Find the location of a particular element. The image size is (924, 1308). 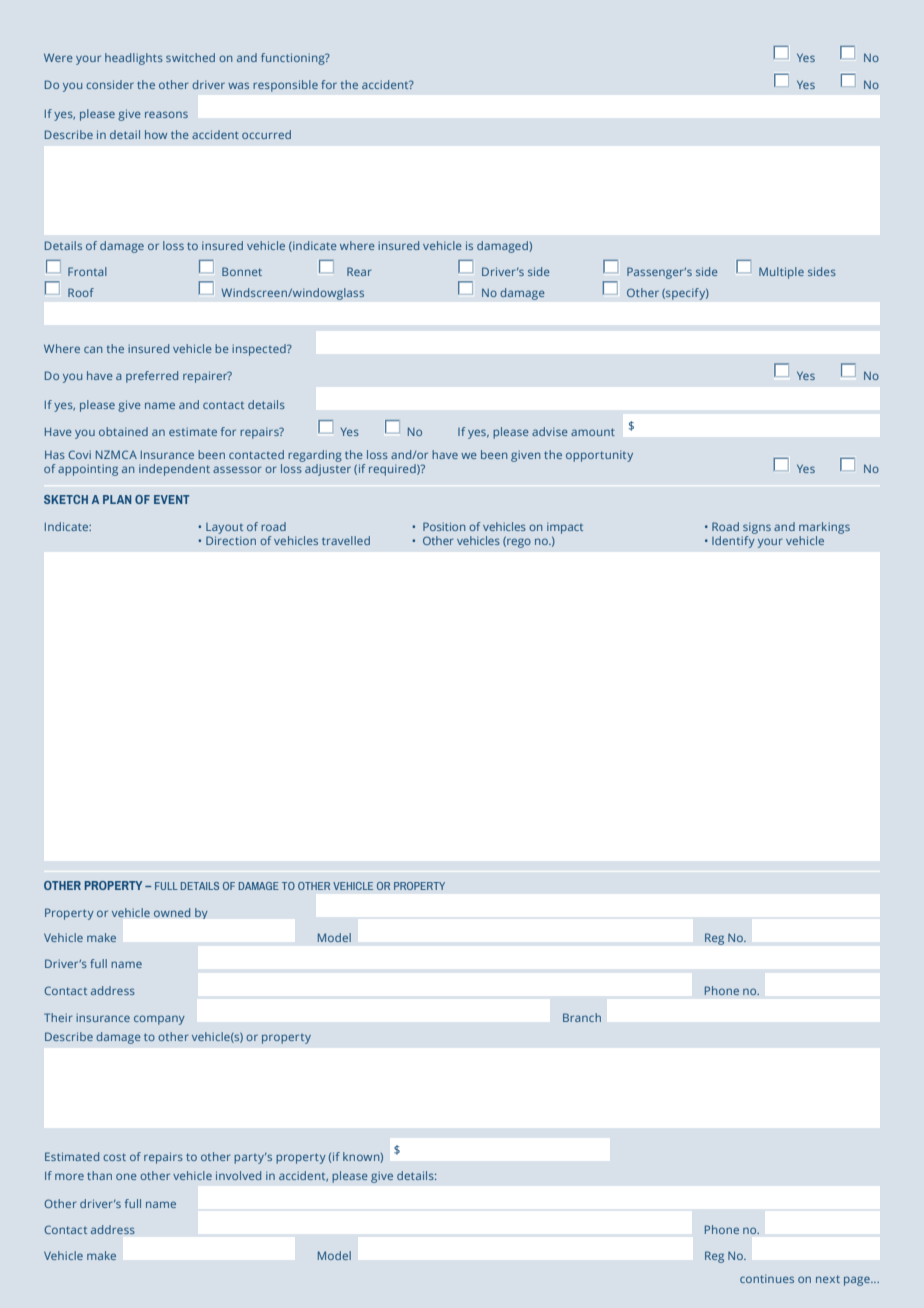

than is located at coordinates (99, 1175).
